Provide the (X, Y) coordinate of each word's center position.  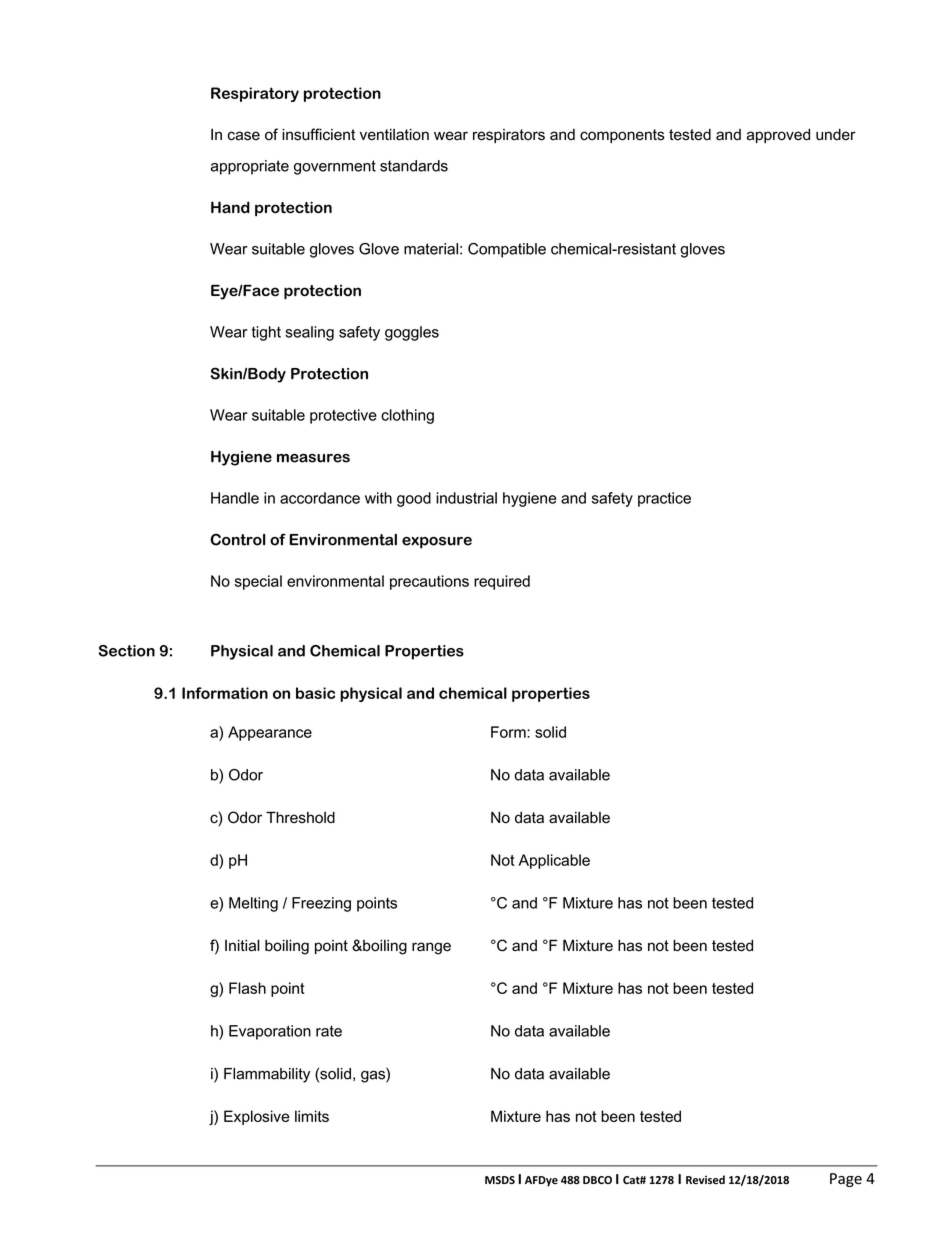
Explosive (257, 1117)
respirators (509, 136)
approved (778, 135)
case (244, 136)
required (502, 582)
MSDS (500, 1180)
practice (664, 499)
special (258, 582)
